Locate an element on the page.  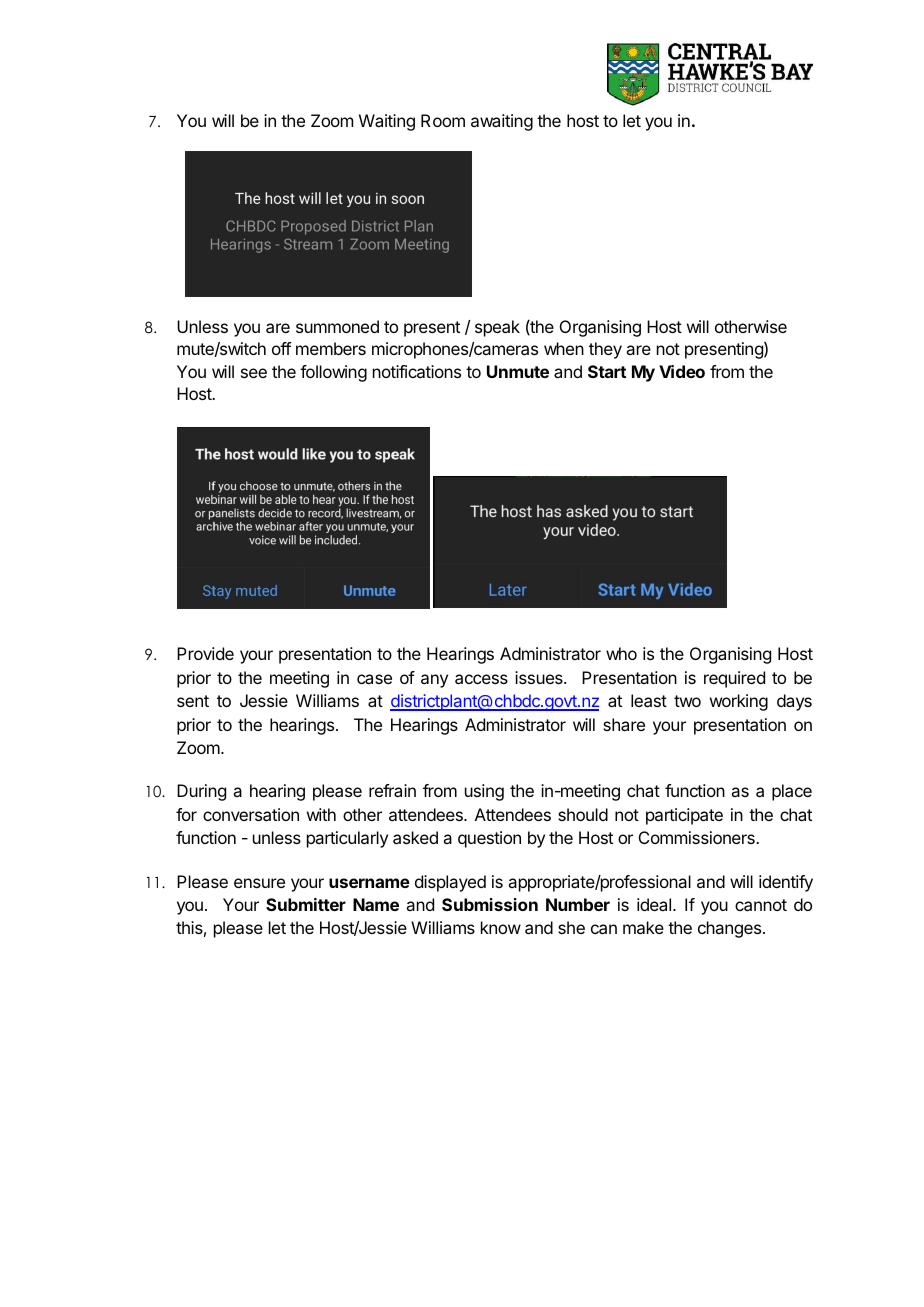
Submission is located at coordinates (490, 904).
